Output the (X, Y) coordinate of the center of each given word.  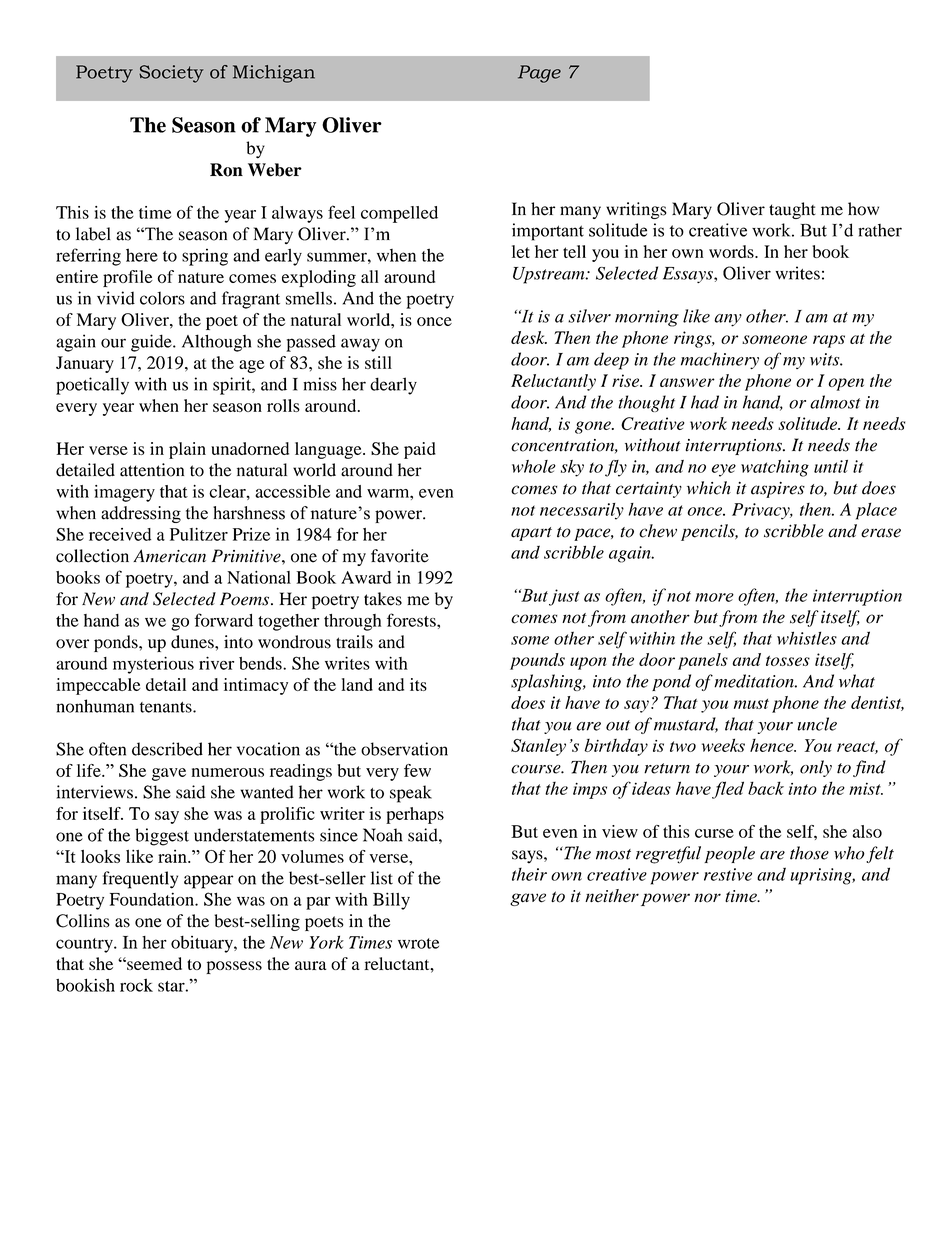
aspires (778, 490)
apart (531, 534)
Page (539, 74)
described (167, 749)
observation (404, 749)
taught (792, 210)
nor (707, 898)
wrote (418, 943)
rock (136, 985)
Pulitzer (199, 534)
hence (773, 745)
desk (529, 337)
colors (162, 298)
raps (829, 341)
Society (171, 74)
